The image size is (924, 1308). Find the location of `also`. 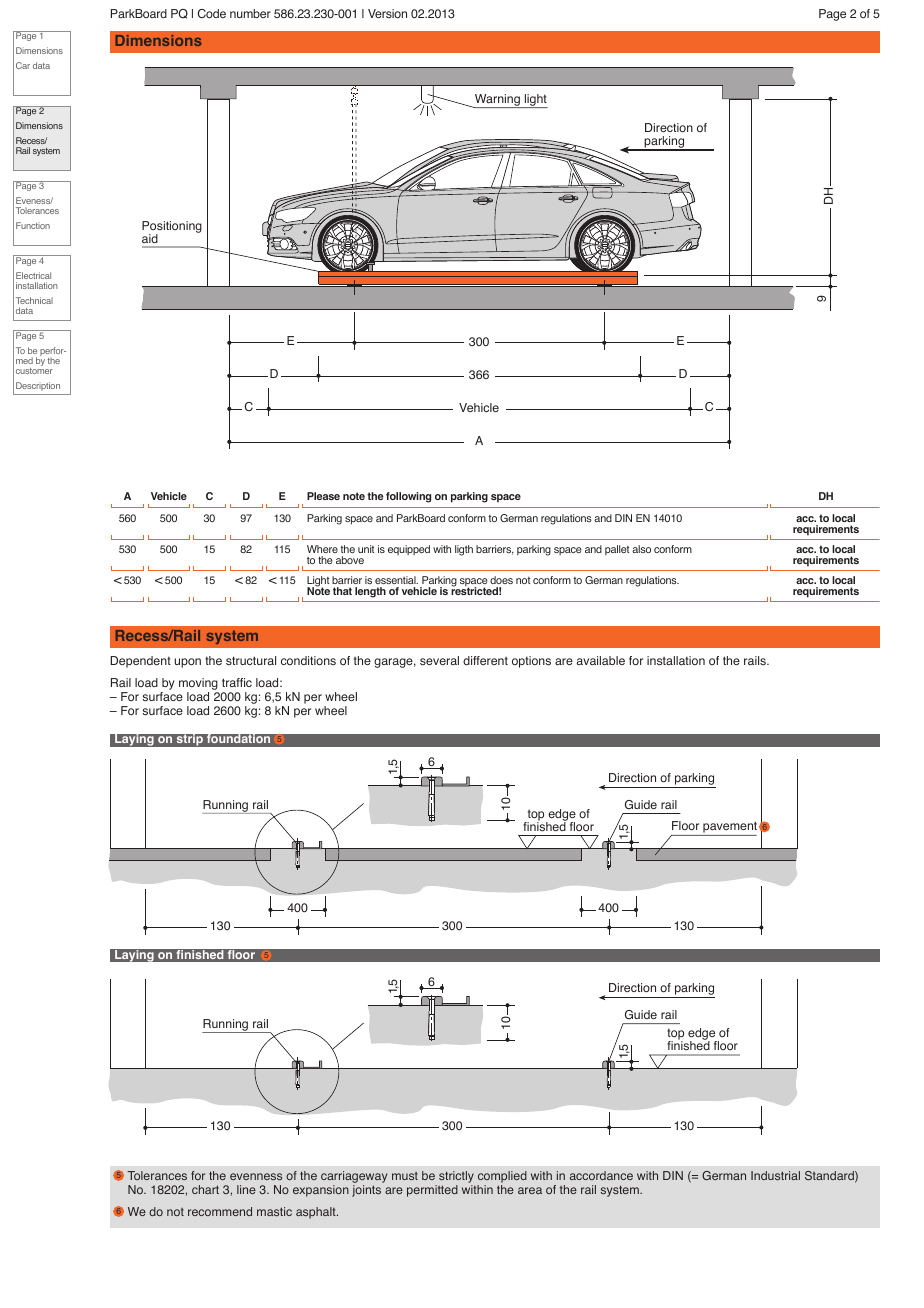

also is located at coordinates (641, 549).
